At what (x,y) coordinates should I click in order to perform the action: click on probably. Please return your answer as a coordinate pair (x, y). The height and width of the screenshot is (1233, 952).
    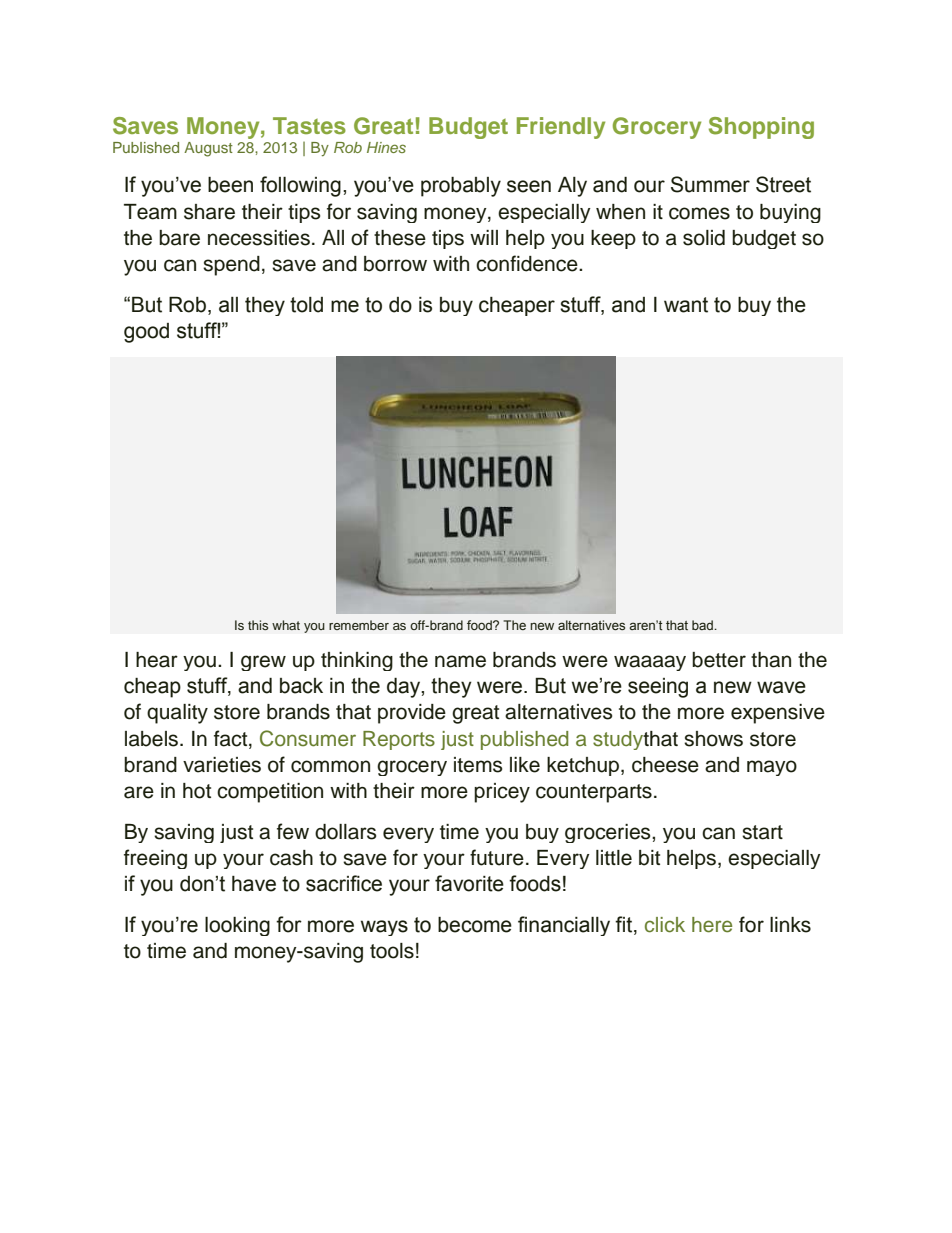
    Looking at the image, I should click on (461, 187).
